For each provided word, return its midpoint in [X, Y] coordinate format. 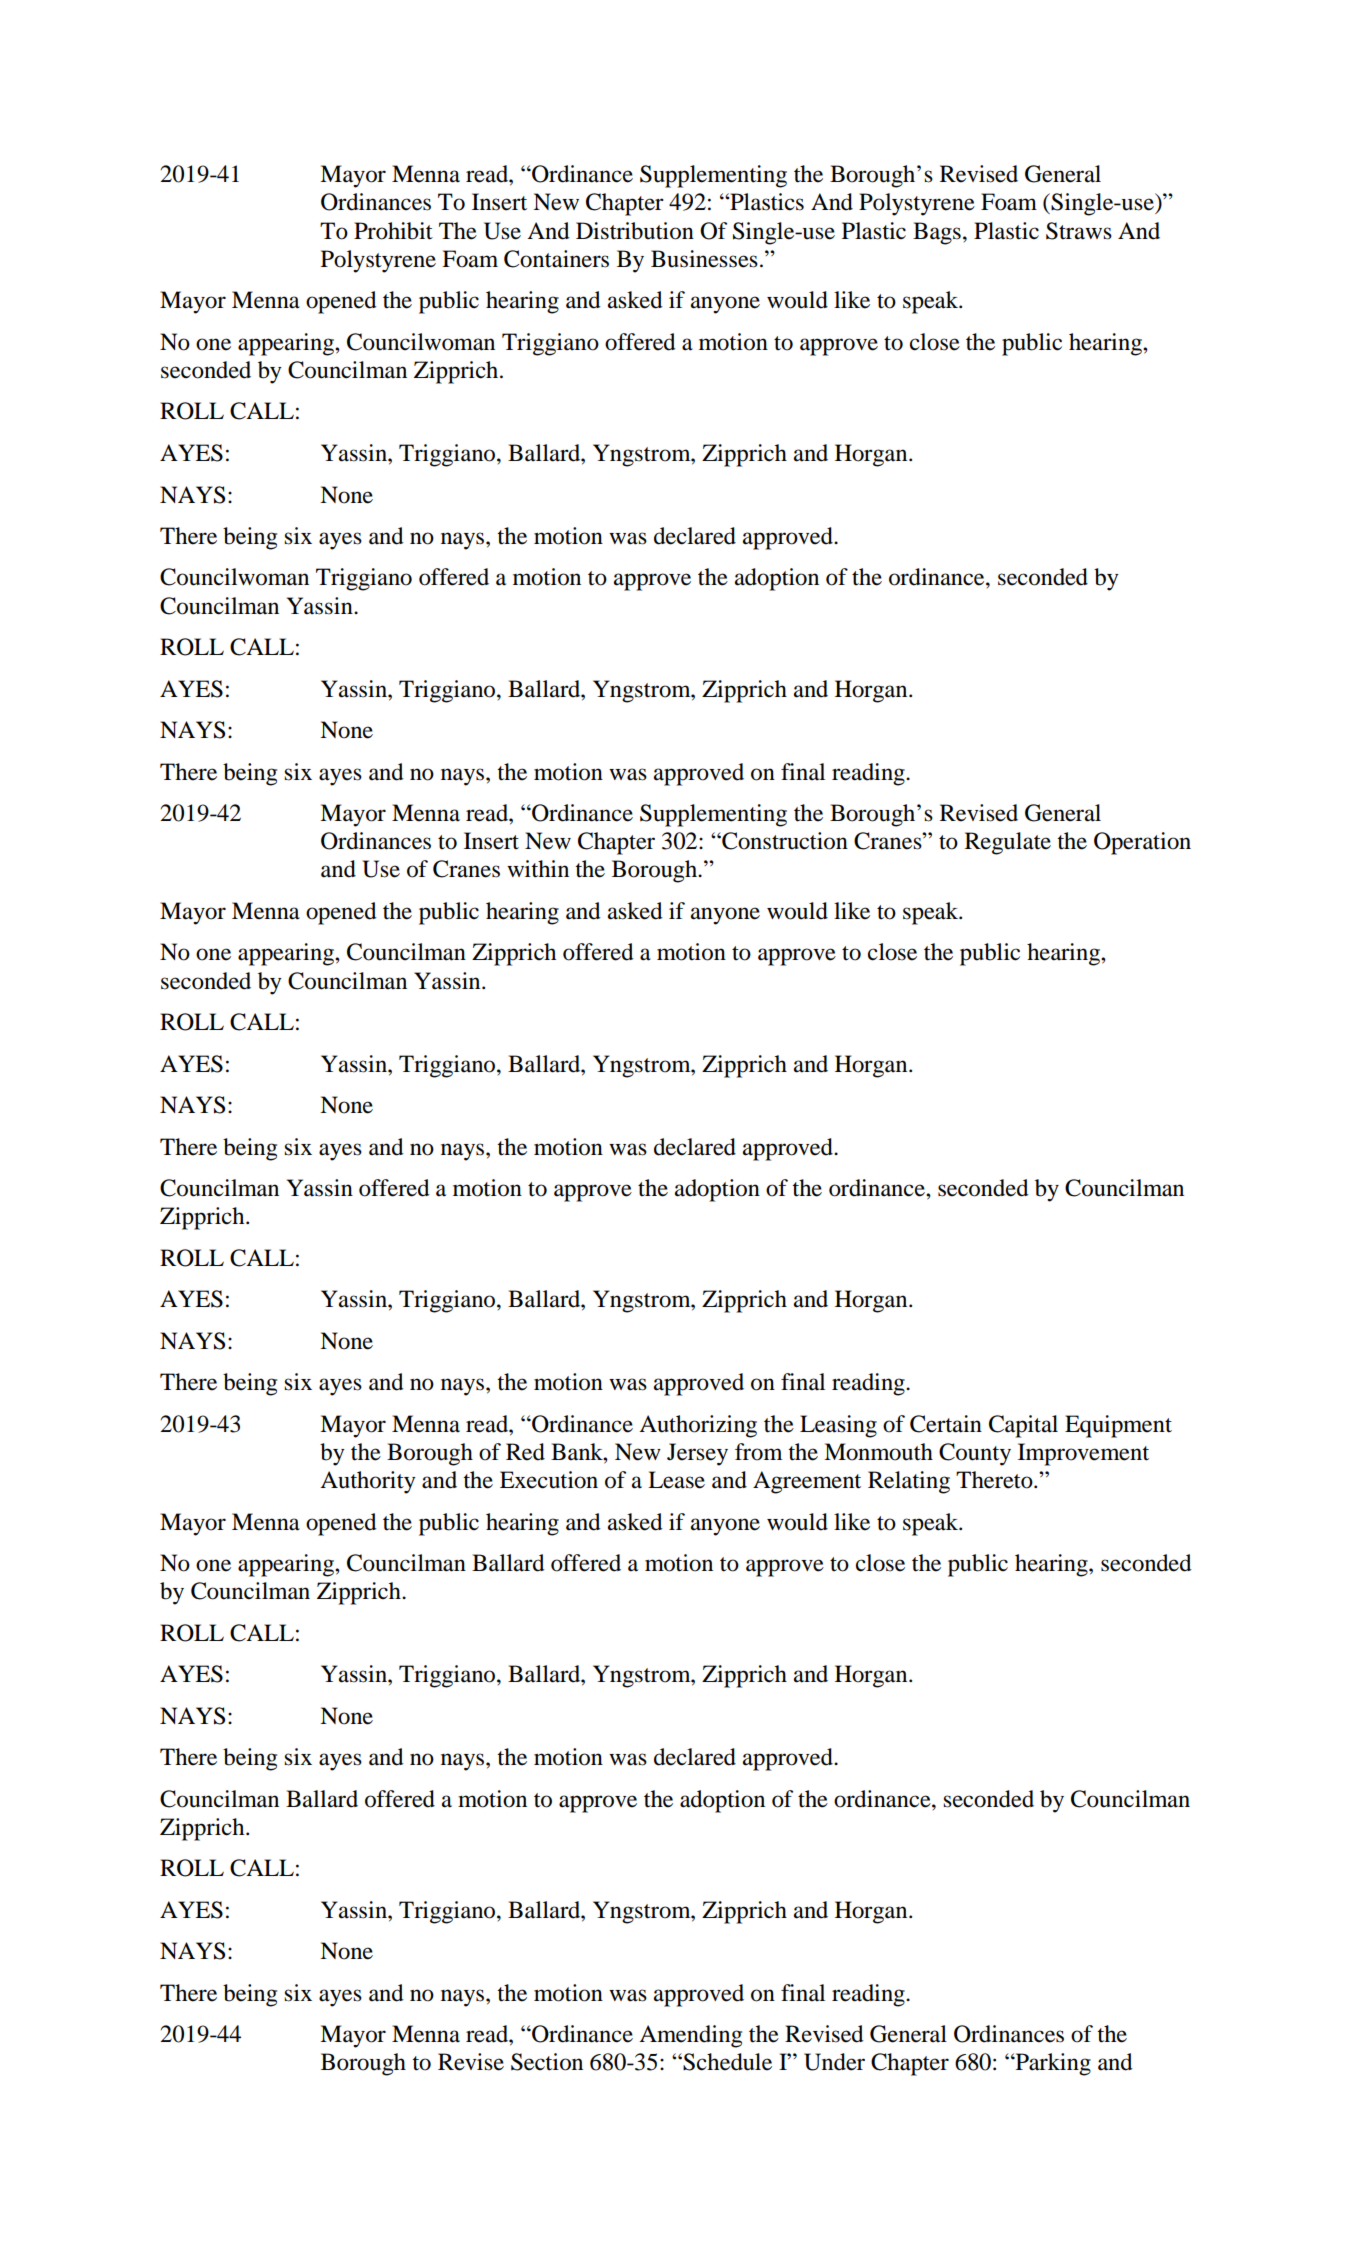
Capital [1023, 1426]
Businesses [704, 259]
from [758, 1452]
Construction [784, 841]
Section [547, 2062]
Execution [549, 1480]
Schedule [726, 2062]
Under [834, 2062]
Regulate [1008, 843]
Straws [1079, 231]
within [538, 869]
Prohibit [393, 231]
